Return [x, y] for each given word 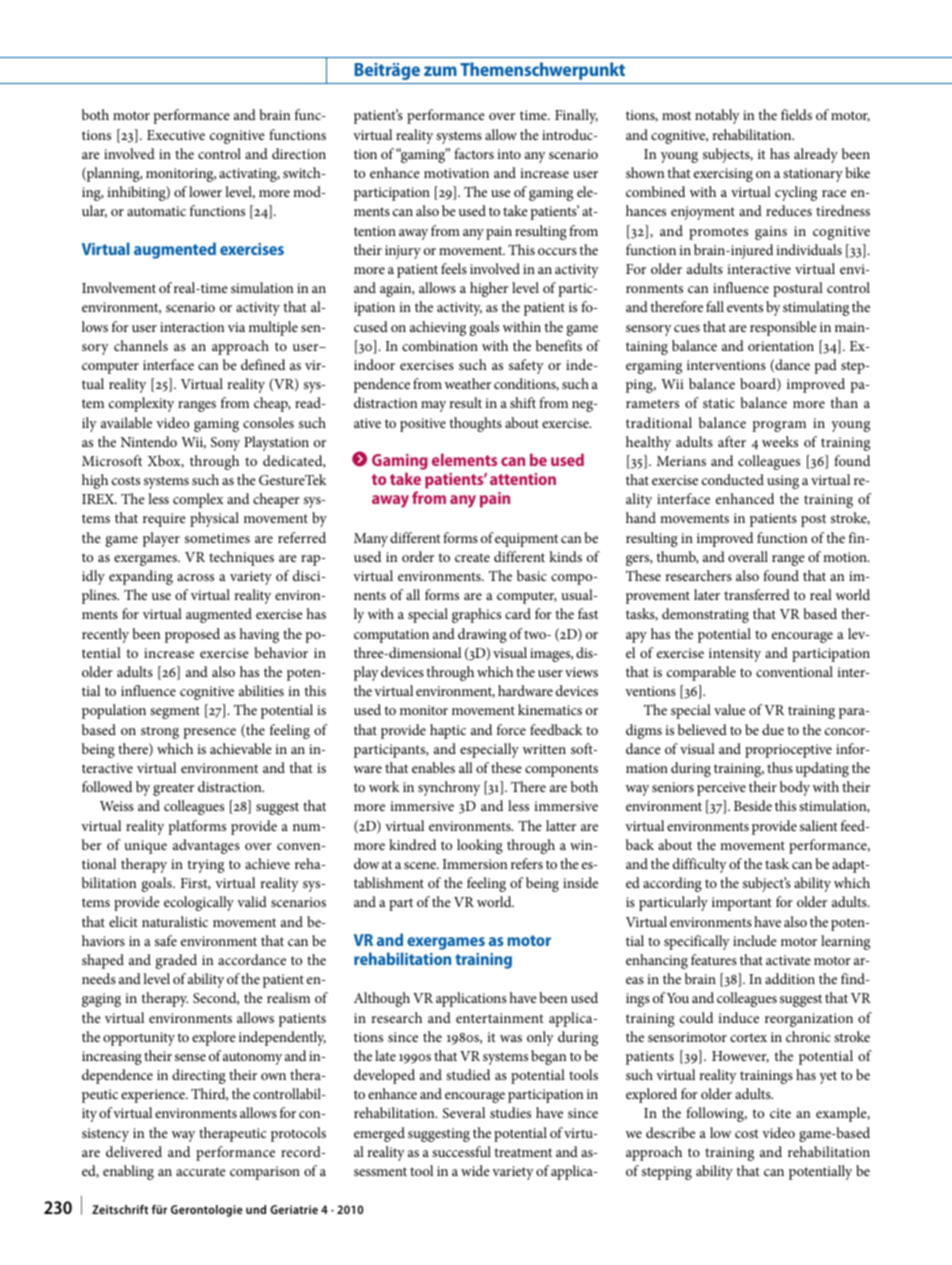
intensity [735, 655]
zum [440, 71]
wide [475, 1170]
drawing [482, 635]
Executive [176, 135]
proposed [192, 635]
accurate [201, 1171]
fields [796, 114]
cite [780, 1113]
